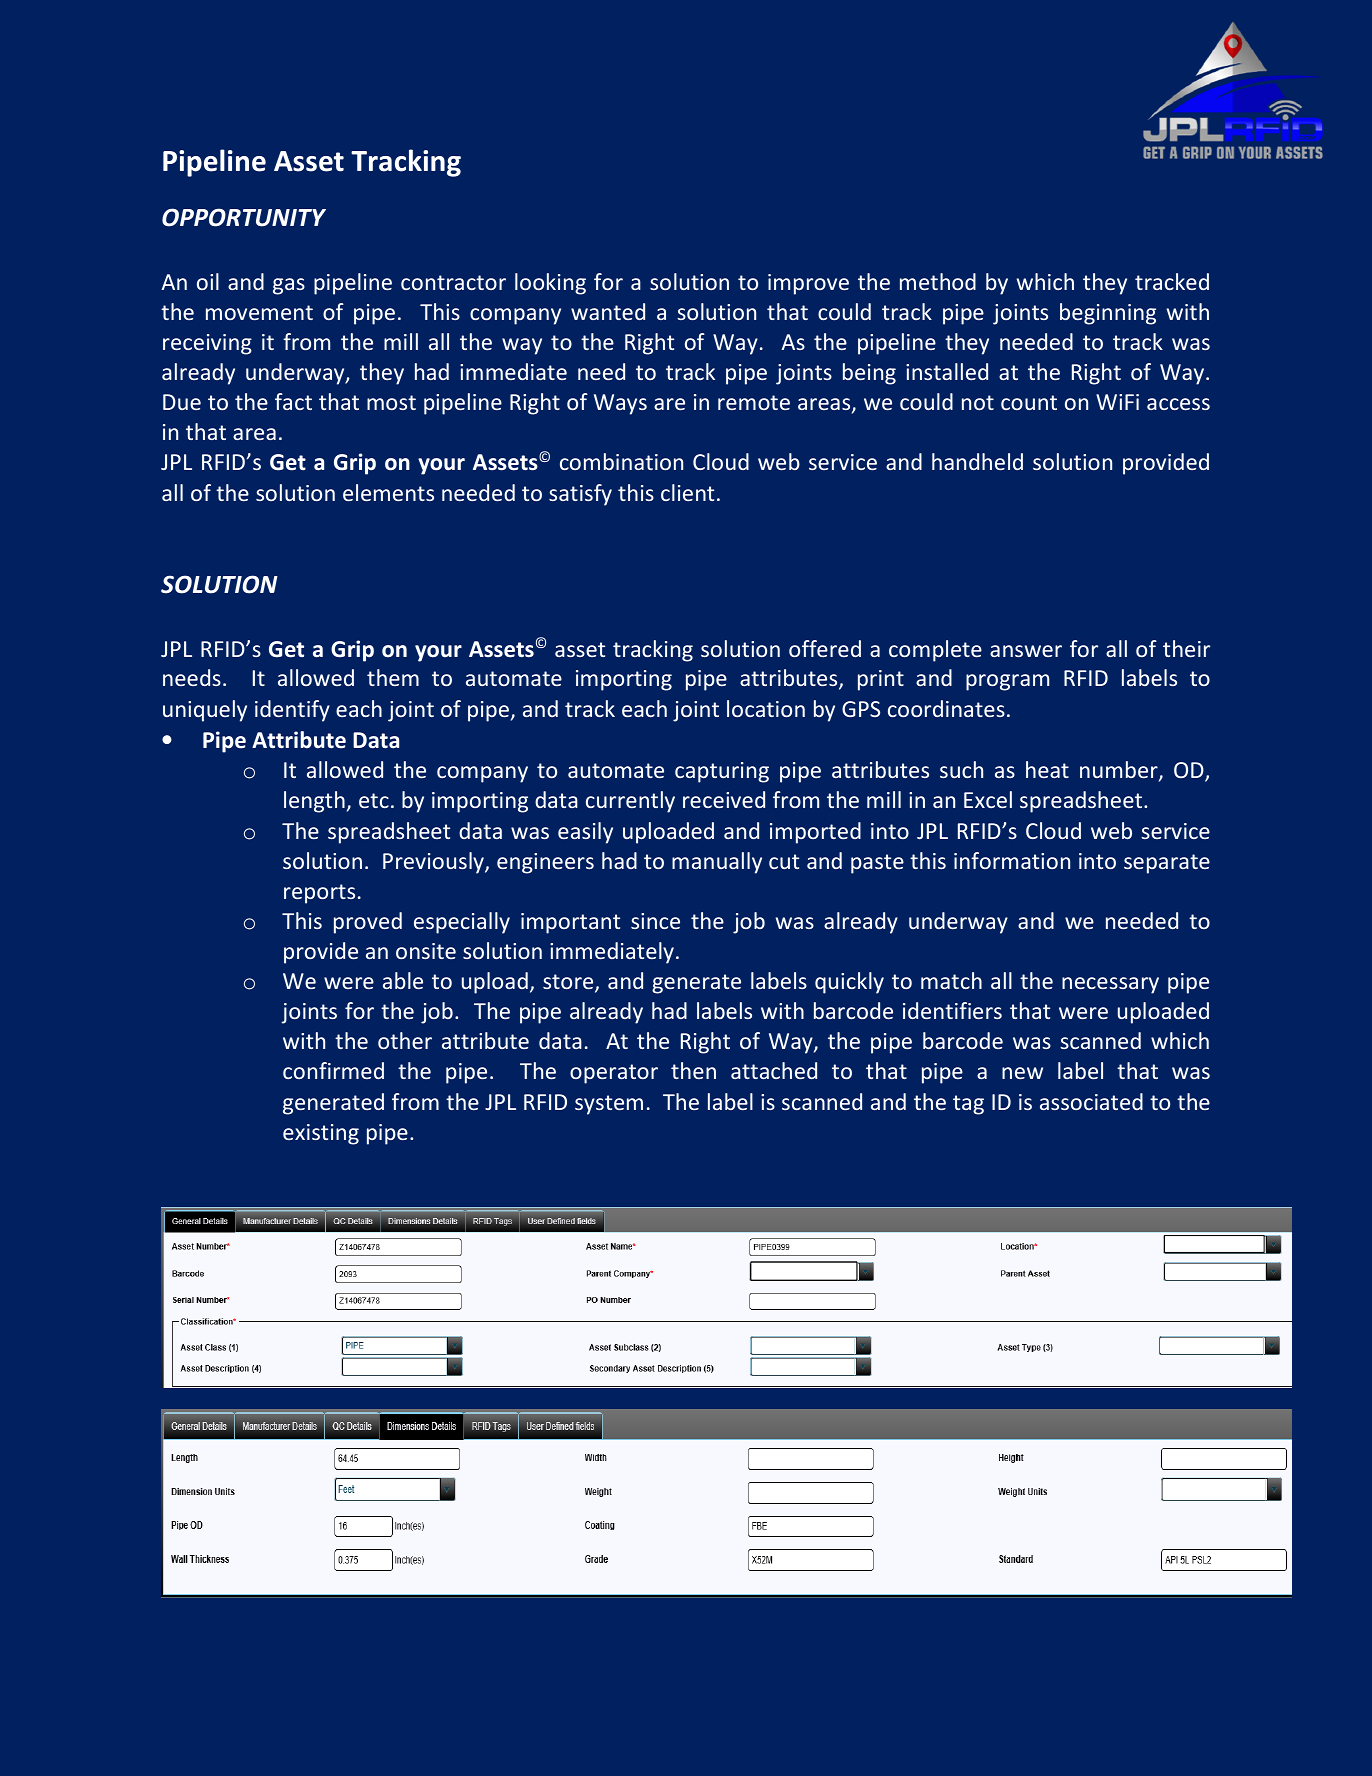 The width and height of the screenshot is (1372, 1776). Describe the element at coordinates (938, 281) in the screenshot. I see `method` at that location.
